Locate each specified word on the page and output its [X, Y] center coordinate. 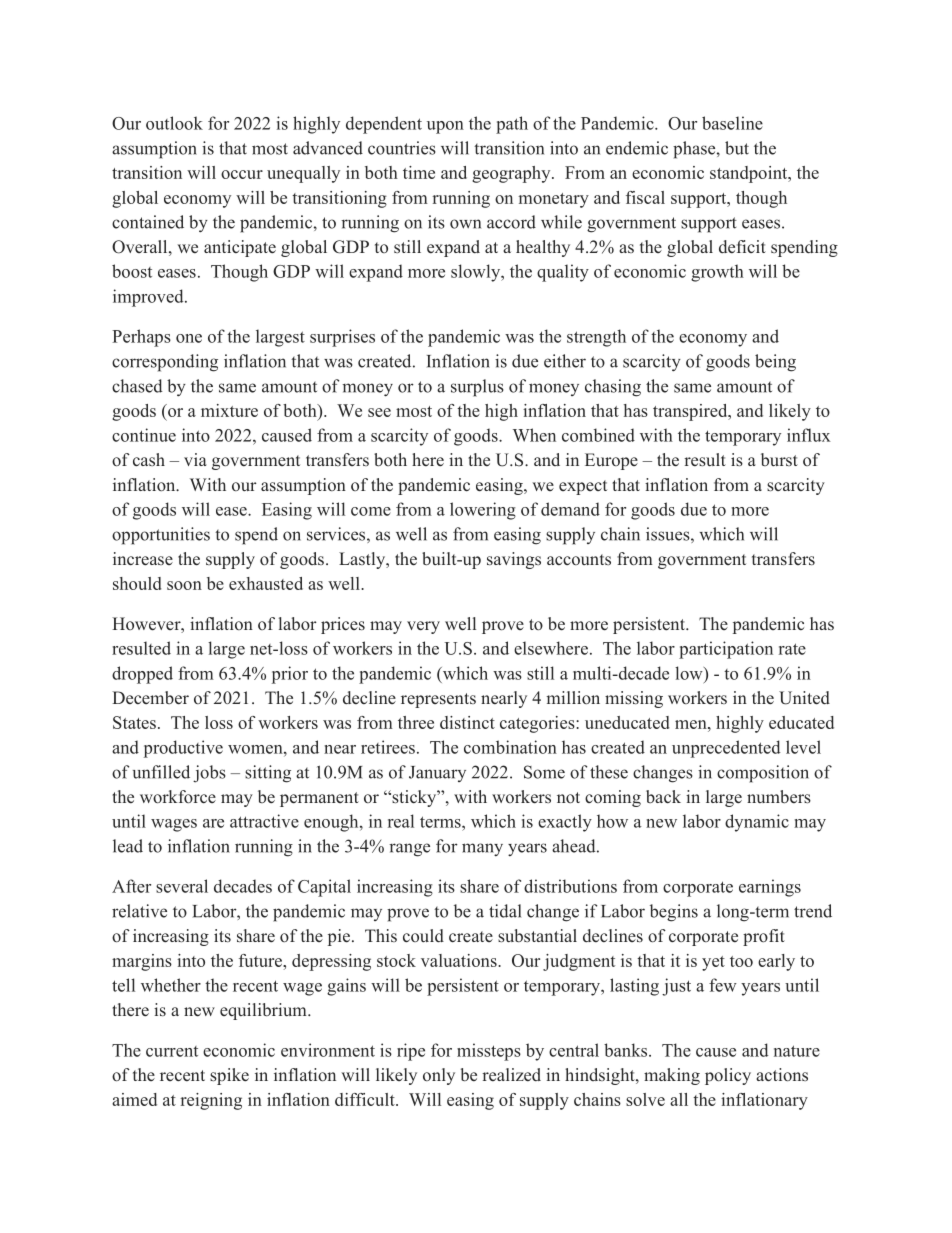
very [423, 627]
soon [184, 585]
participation [726, 650]
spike [229, 1076]
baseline [732, 123]
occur [242, 174]
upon [445, 127]
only [439, 1076]
